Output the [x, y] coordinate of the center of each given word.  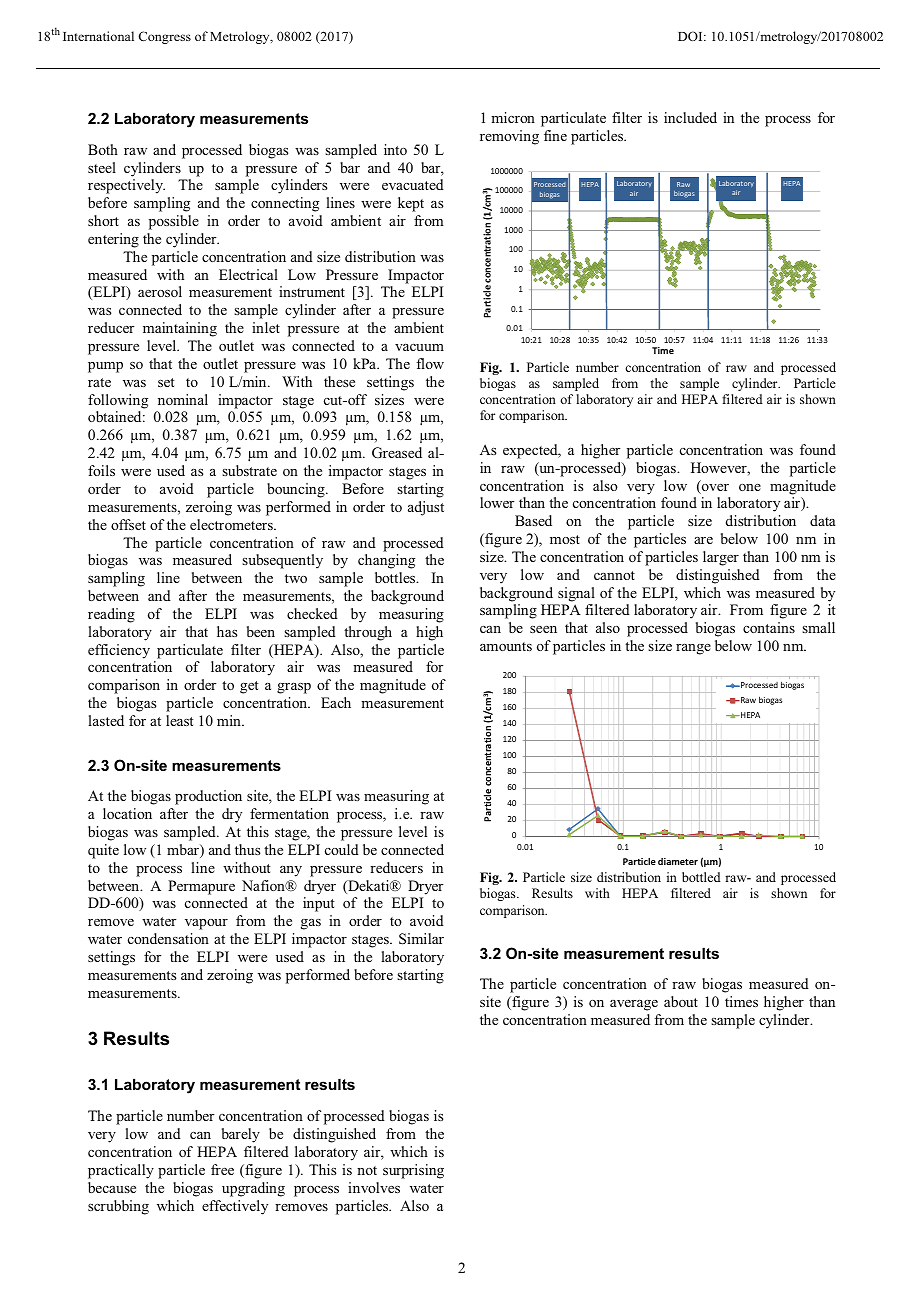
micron [513, 117]
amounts [506, 646]
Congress [164, 37]
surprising [413, 1171]
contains [769, 627]
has [227, 631]
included [690, 117]
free [222, 1169]
